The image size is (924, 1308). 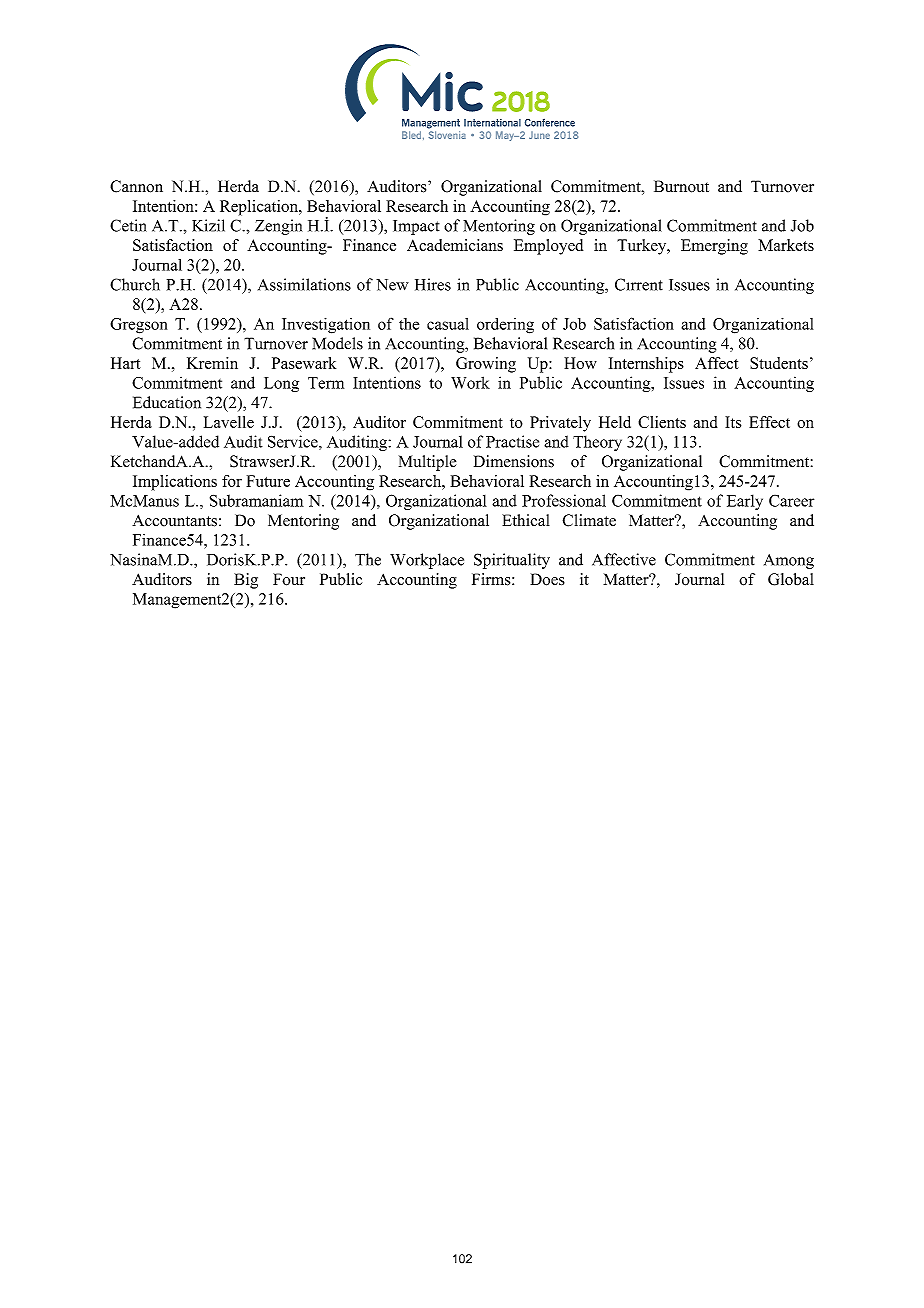 What do you see at coordinates (260, 208) in the page?
I see `Replication` at bounding box center [260, 208].
